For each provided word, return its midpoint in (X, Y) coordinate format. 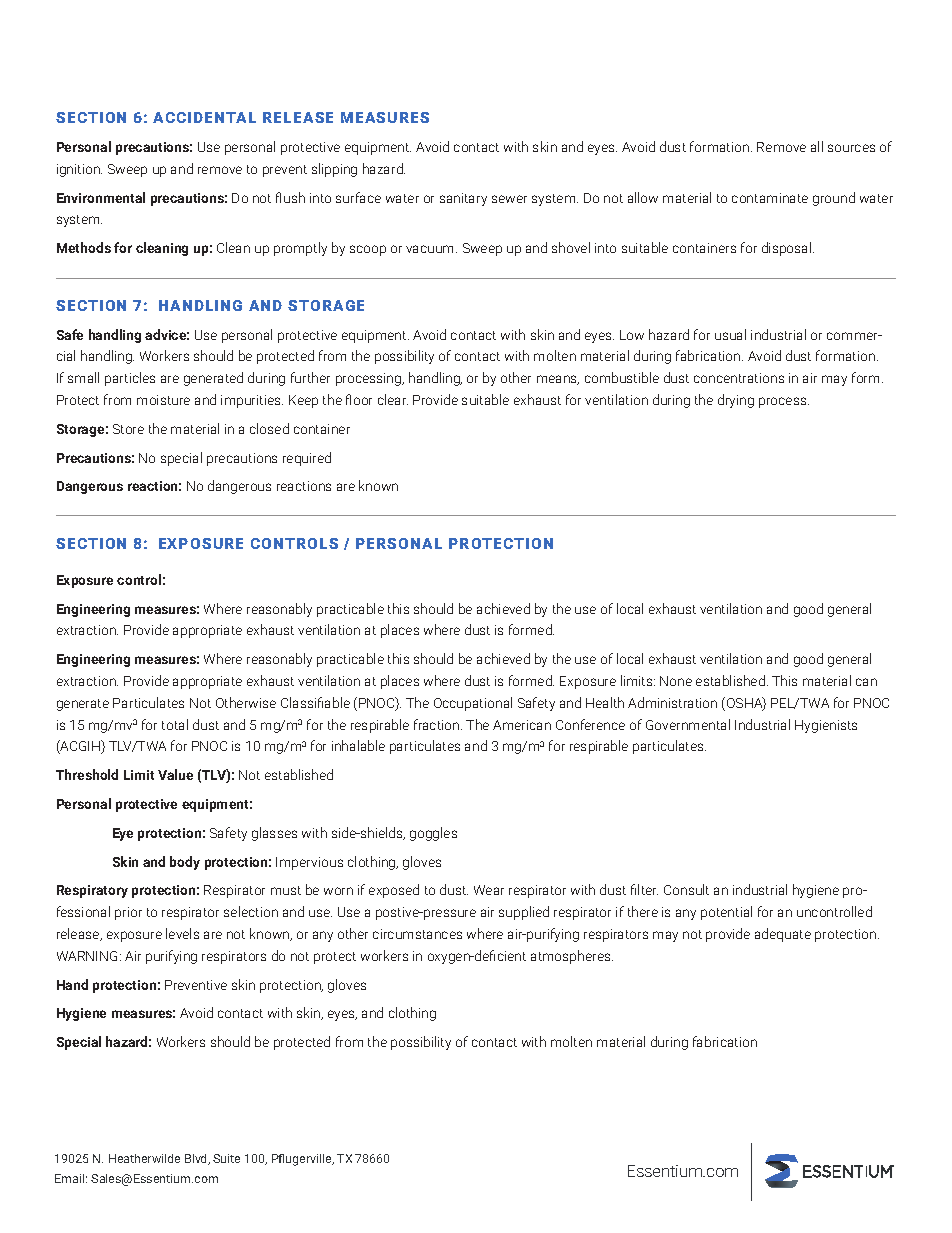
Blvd (197, 1159)
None (676, 681)
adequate (783, 935)
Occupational (473, 704)
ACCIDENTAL (204, 117)
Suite (226, 1158)
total (175, 724)
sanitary (463, 199)
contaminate (770, 198)
